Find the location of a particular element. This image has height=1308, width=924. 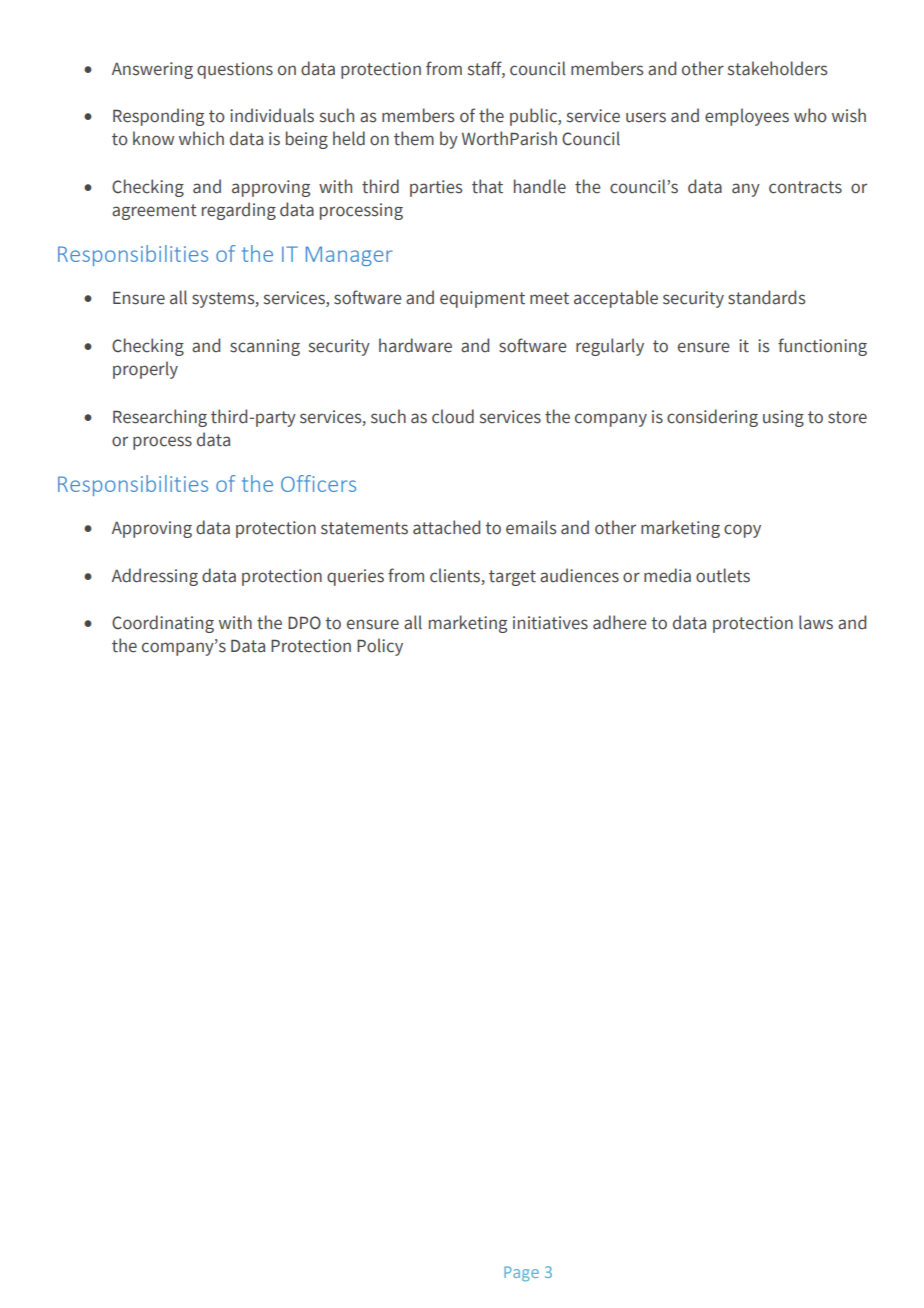

initiatives is located at coordinates (550, 623).
